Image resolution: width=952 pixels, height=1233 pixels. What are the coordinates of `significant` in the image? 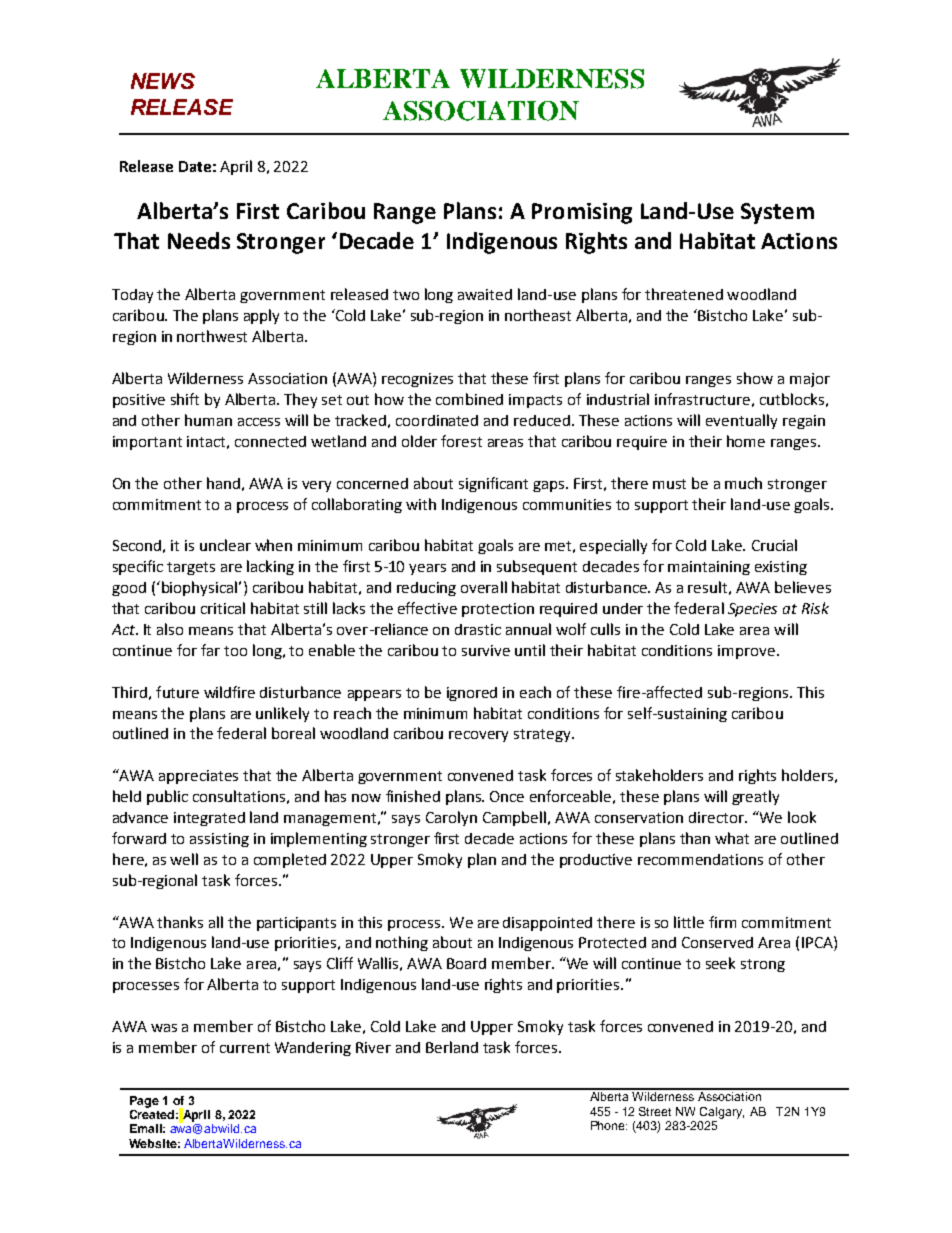 It's located at (493, 484).
